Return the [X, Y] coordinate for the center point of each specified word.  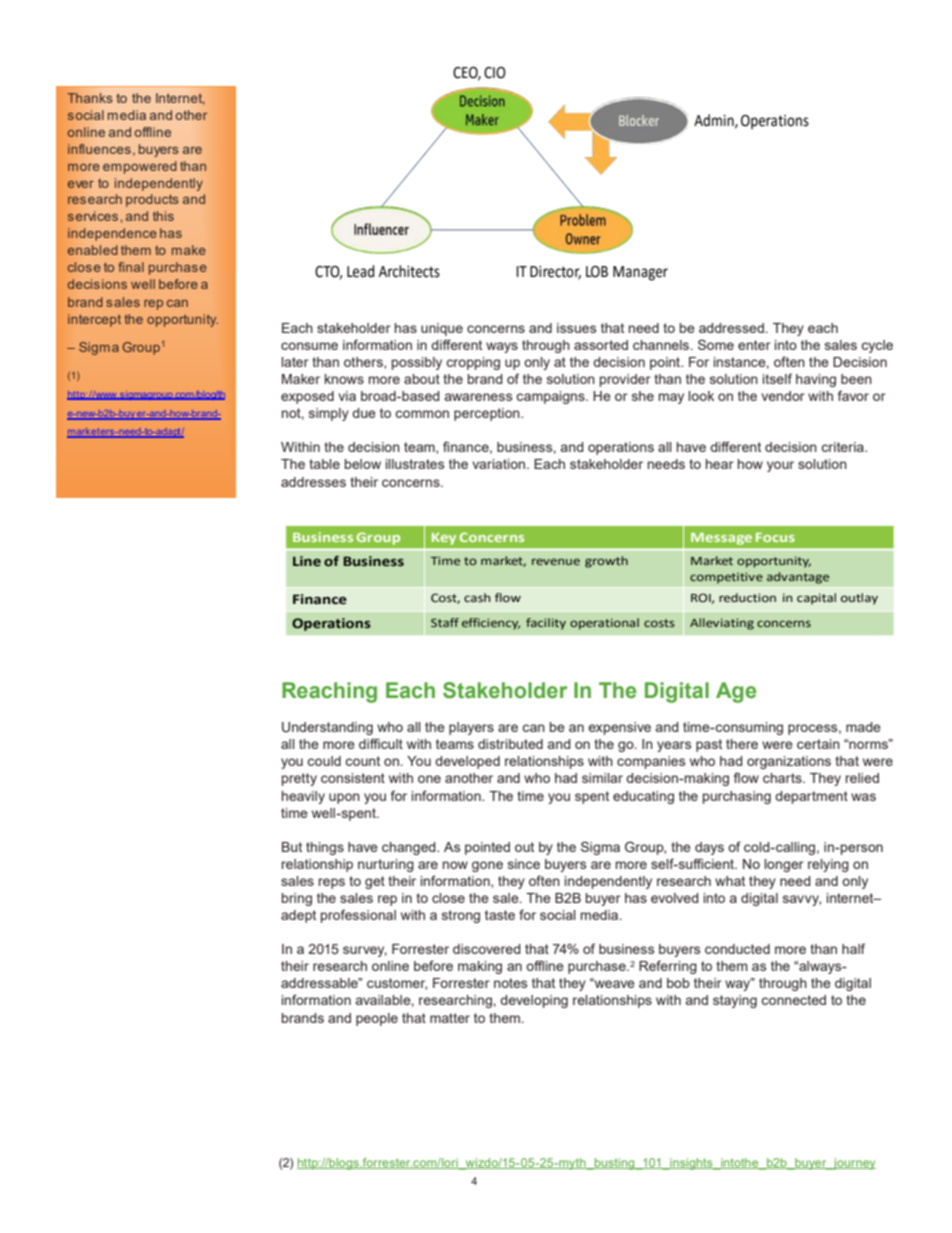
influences [99, 149]
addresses [313, 482]
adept [298, 916]
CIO [495, 73]
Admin [715, 121]
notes [510, 983]
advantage [798, 578]
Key [444, 539]
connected [793, 1000]
